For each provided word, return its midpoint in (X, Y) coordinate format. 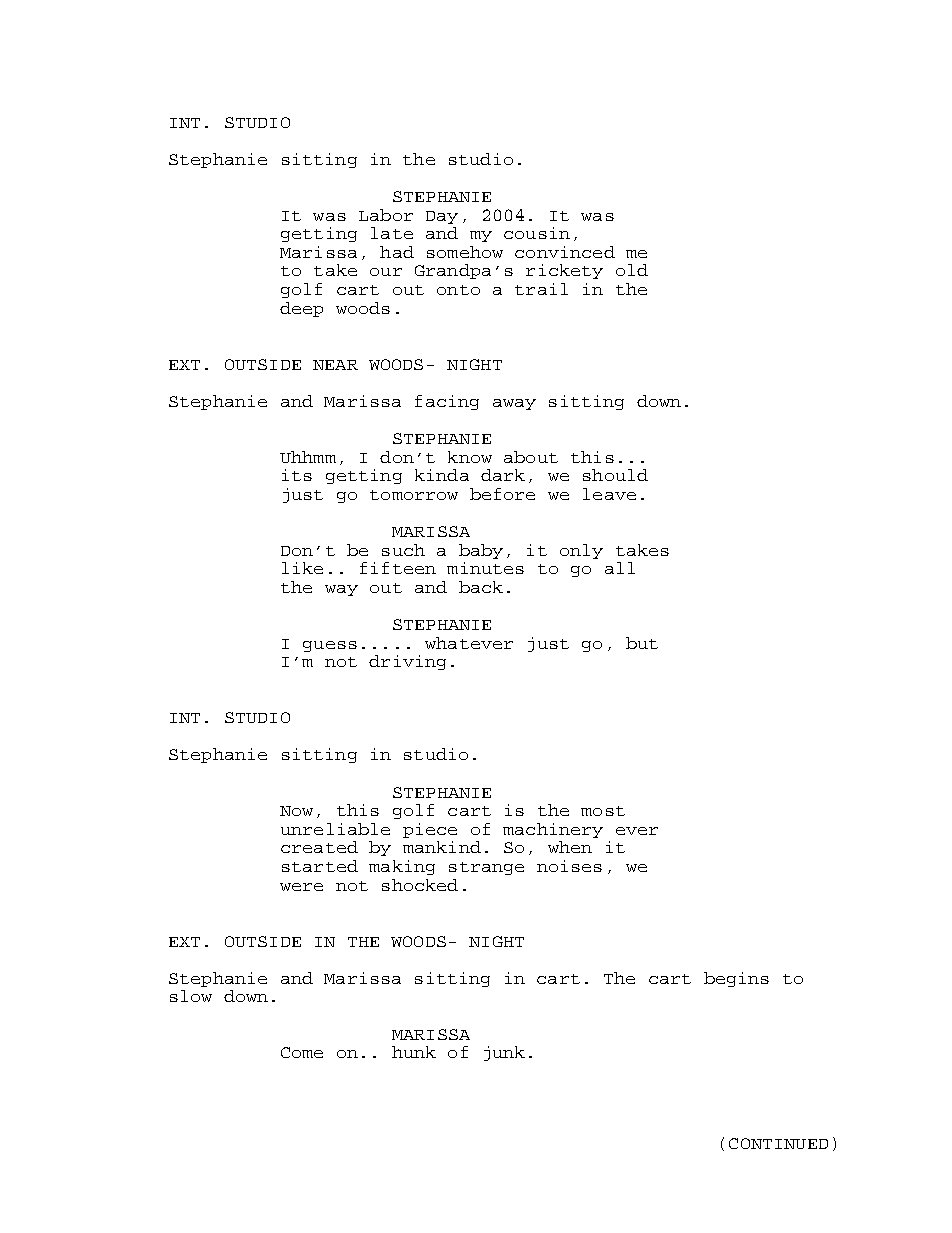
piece (430, 830)
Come (302, 1052)
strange (486, 868)
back (481, 587)
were (301, 887)
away (514, 404)
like (302, 568)
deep (301, 309)
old (632, 270)
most (603, 811)
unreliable (335, 829)
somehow (465, 252)
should (615, 475)
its (297, 475)
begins (736, 979)
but (642, 643)
